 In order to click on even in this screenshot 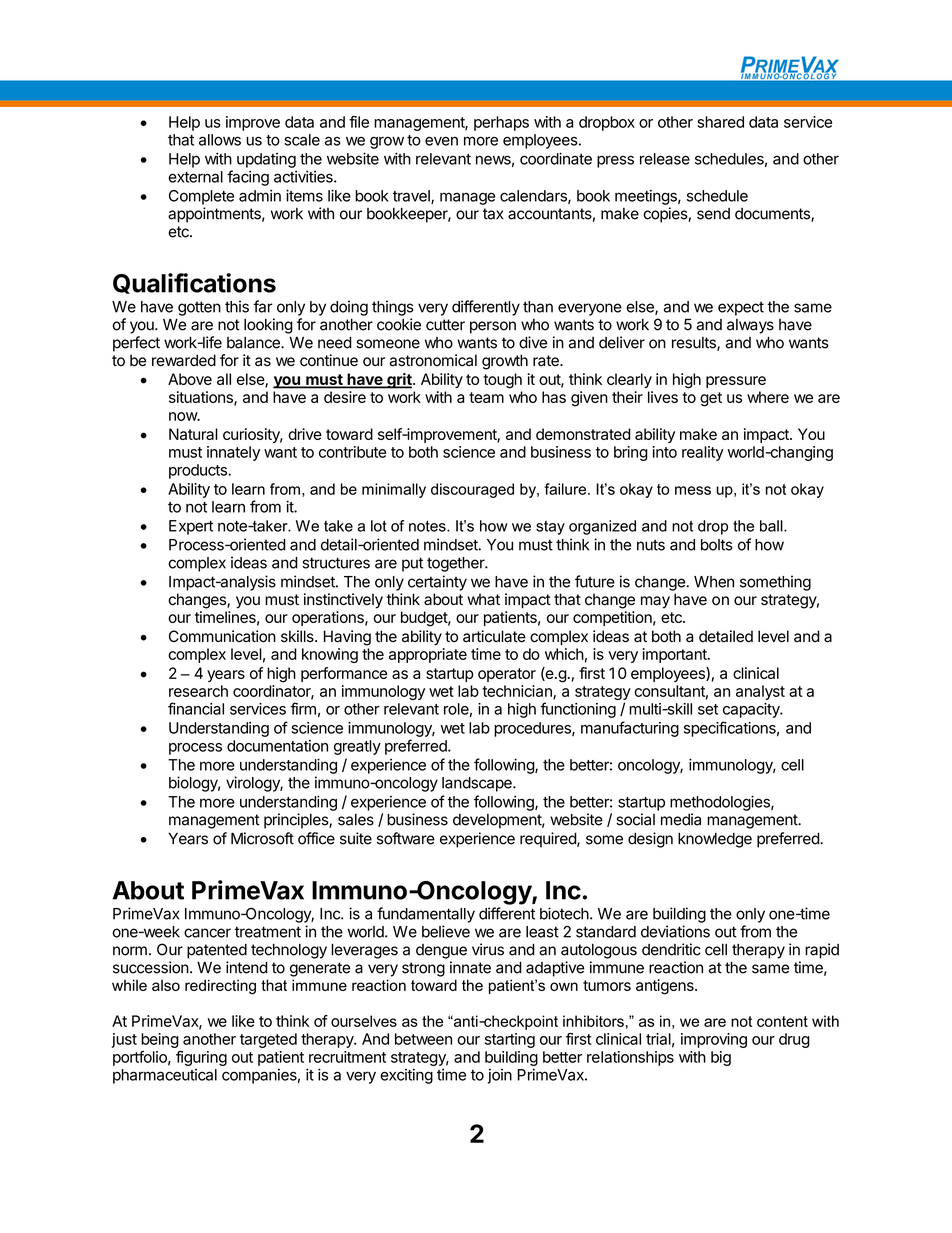, I will do `click(441, 141)`.
